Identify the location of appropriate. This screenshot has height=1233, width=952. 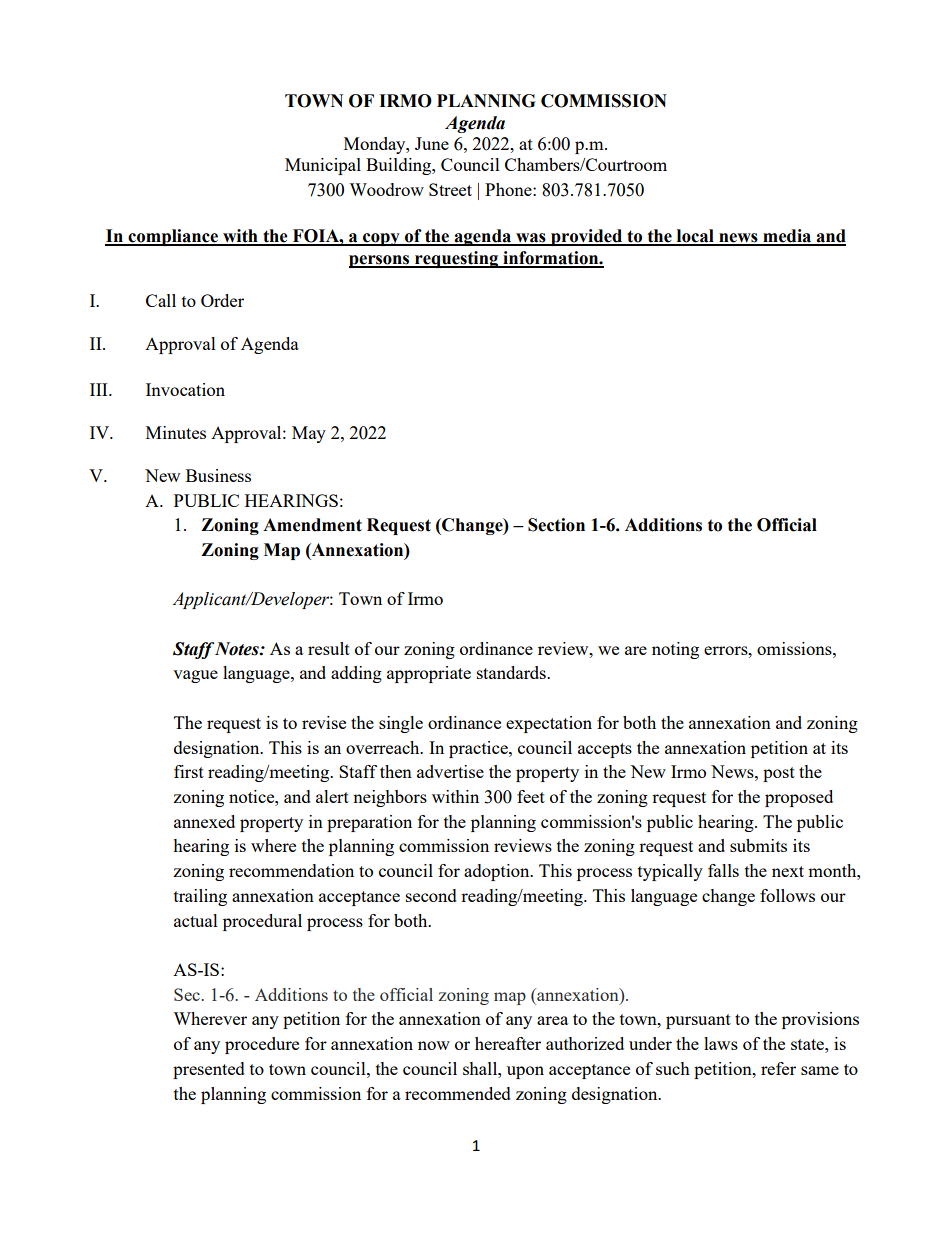
(429, 674).
